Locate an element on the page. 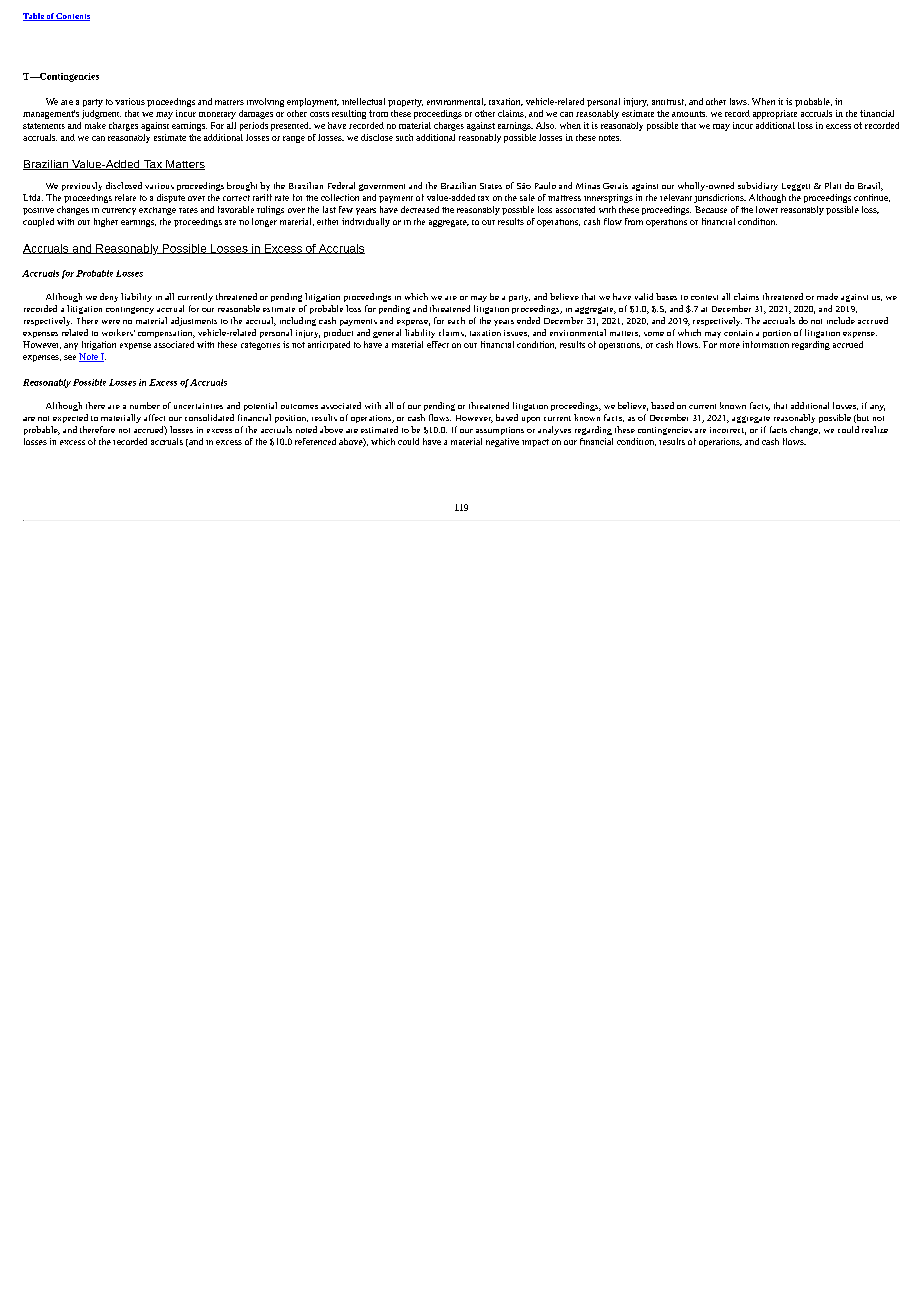  made is located at coordinates (827, 296).
